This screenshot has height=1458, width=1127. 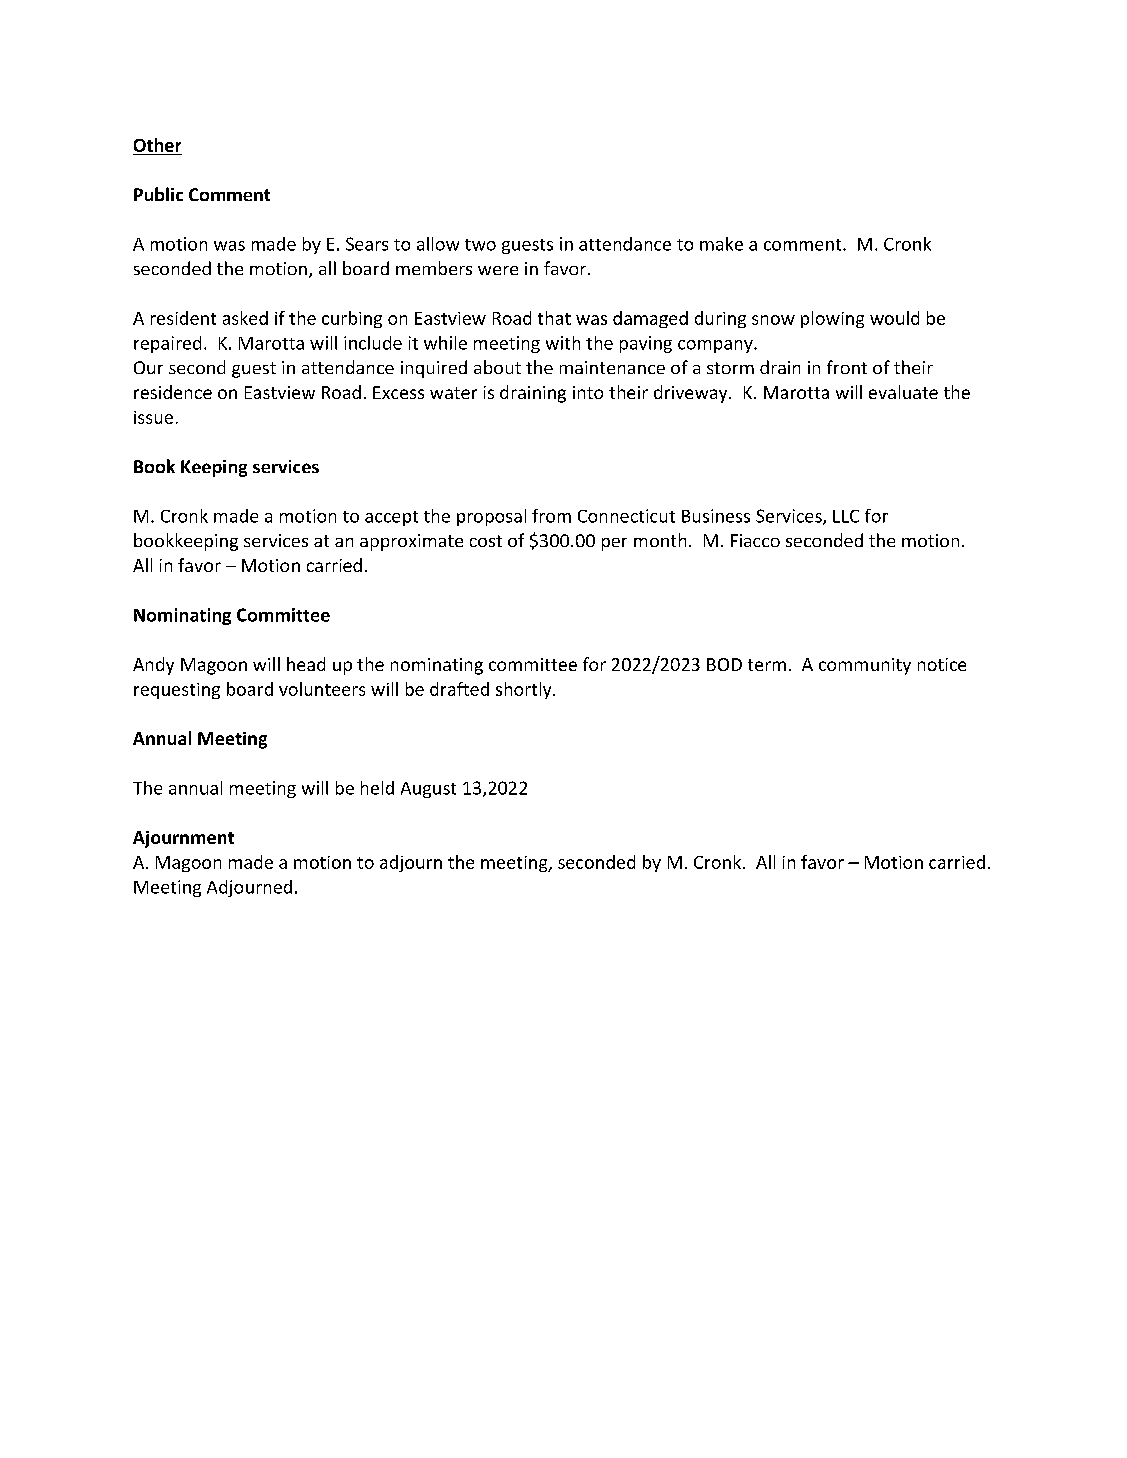 I want to click on community, so click(x=865, y=666).
